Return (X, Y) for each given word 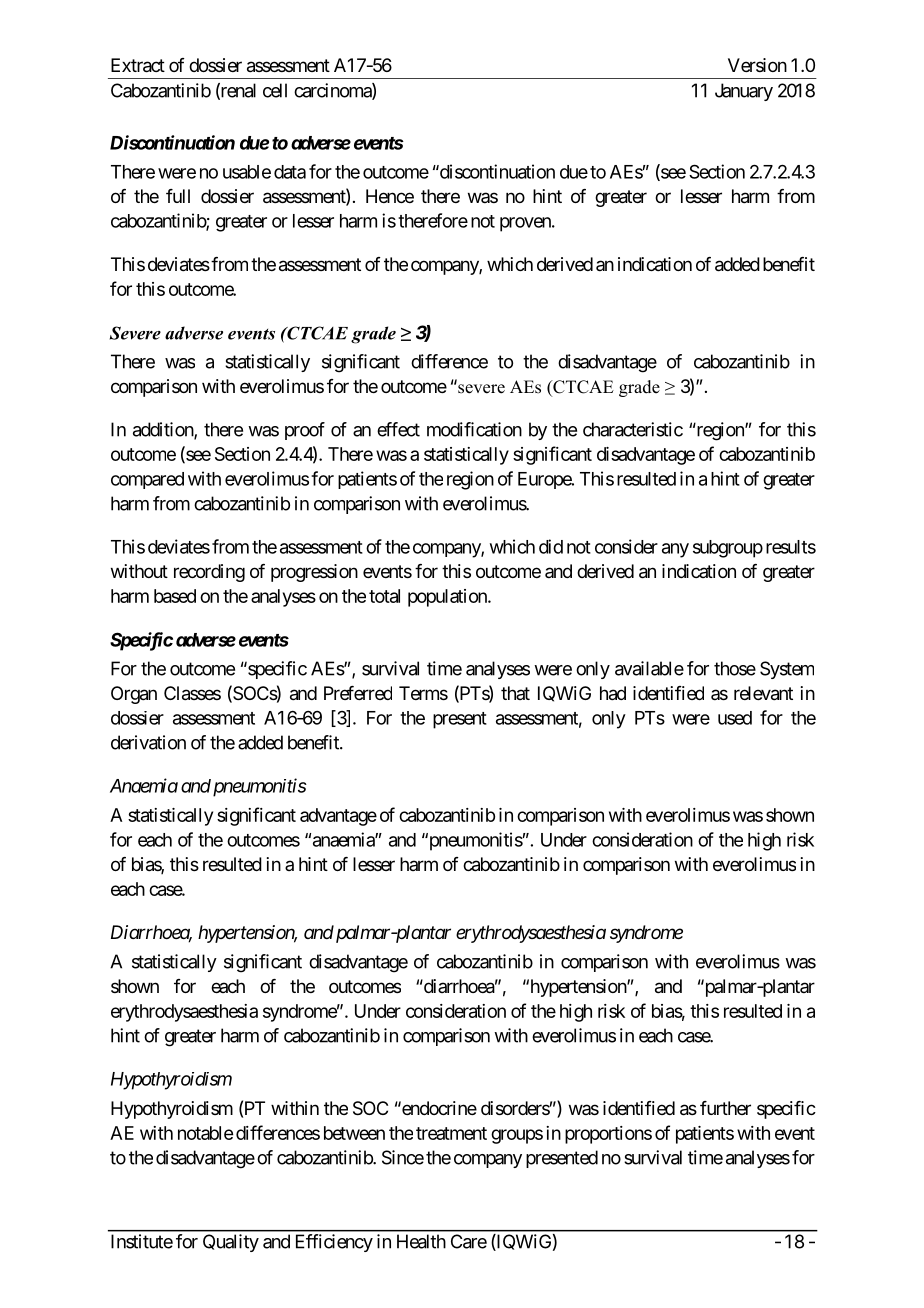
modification (474, 429)
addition (164, 430)
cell (275, 90)
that (515, 693)
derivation (148, 742)
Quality (231, 1243)
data (290, 172)
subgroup (728, 549)
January (744, 92)
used (735, 718)
